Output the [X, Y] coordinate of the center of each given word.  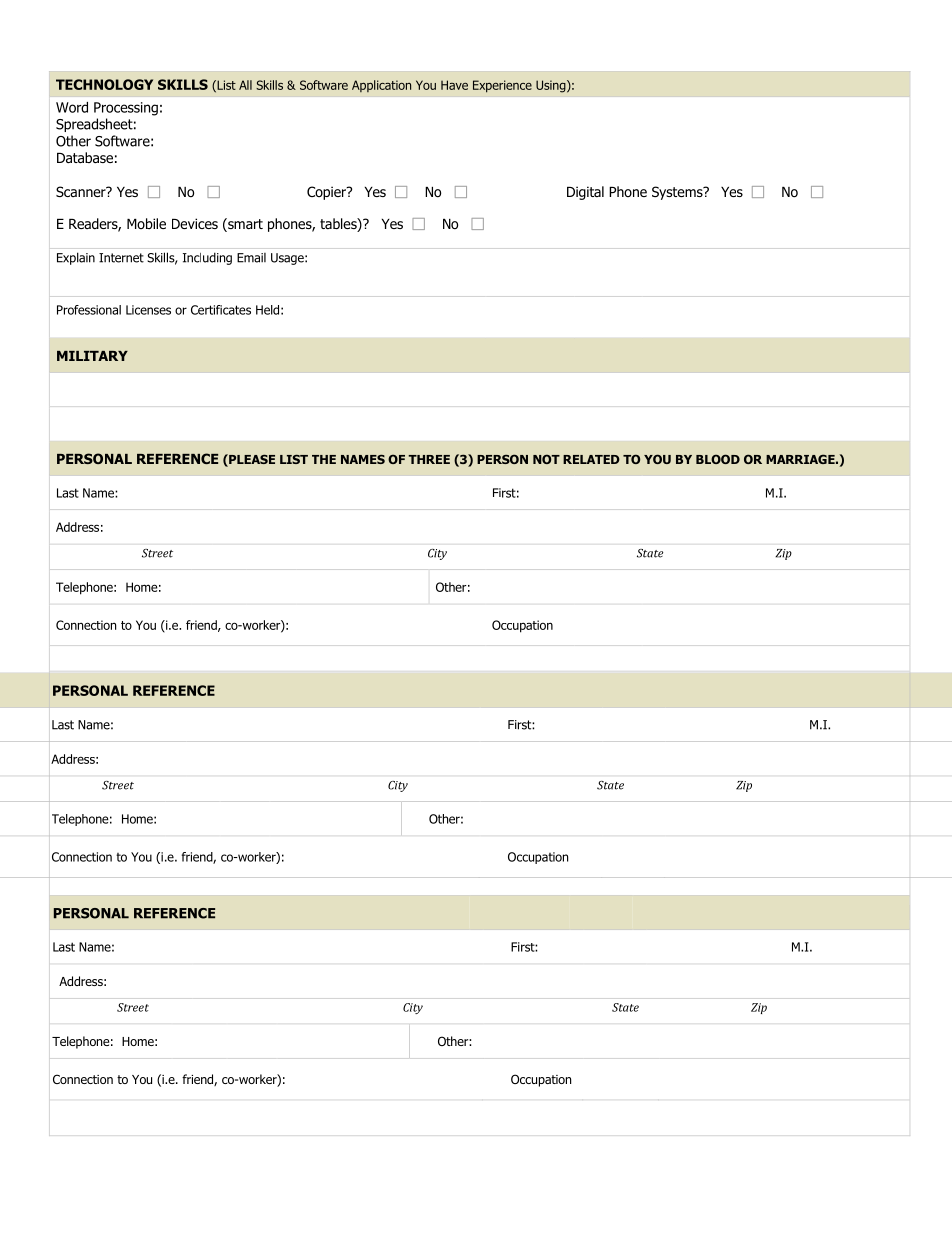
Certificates [221, 310]
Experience [502, 86]
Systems [678, 193]
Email [251, 258]
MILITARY [92, 356]
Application [381, 86]
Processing [126, 109]
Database [85, 157]
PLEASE [251, 460]
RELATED [591, 459]
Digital [585, 193]
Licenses [148, 310]
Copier [327, 193]
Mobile [146, 223]
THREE [429, 459]
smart [244, 225]
